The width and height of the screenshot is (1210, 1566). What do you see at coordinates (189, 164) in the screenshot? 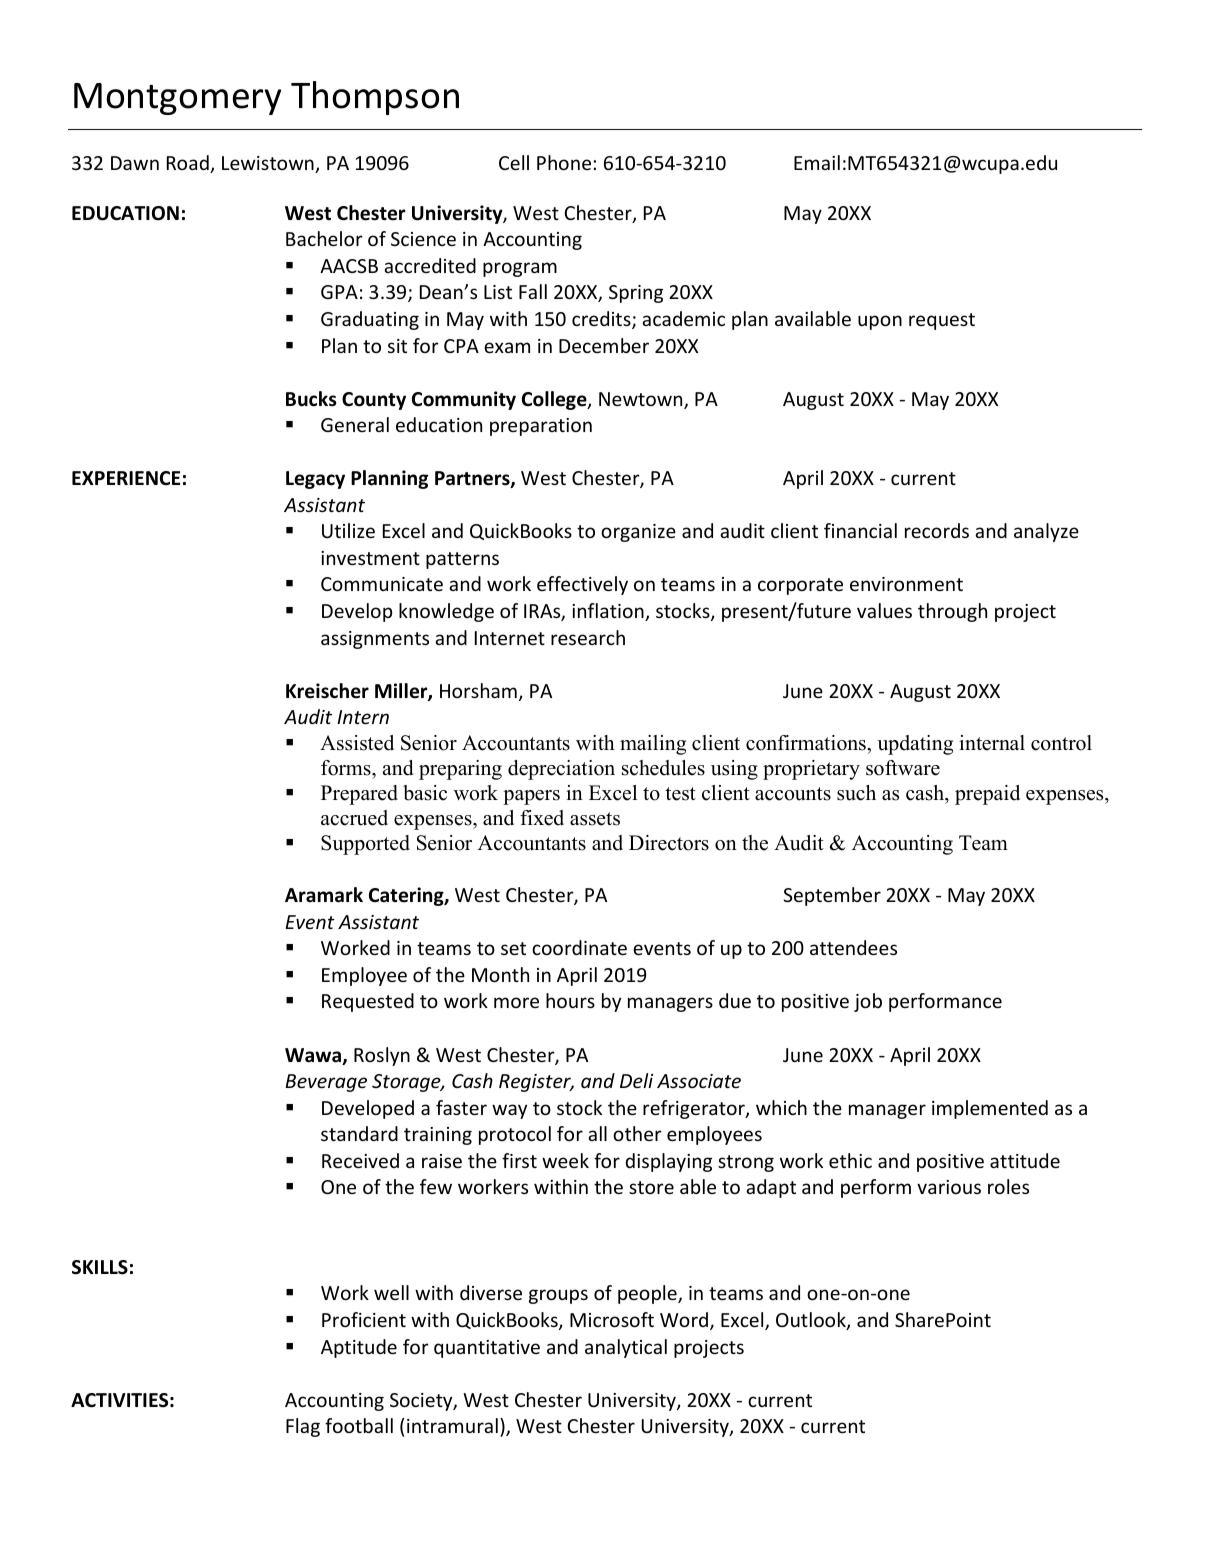
I see `Road` at bounding box center [189, 164].
